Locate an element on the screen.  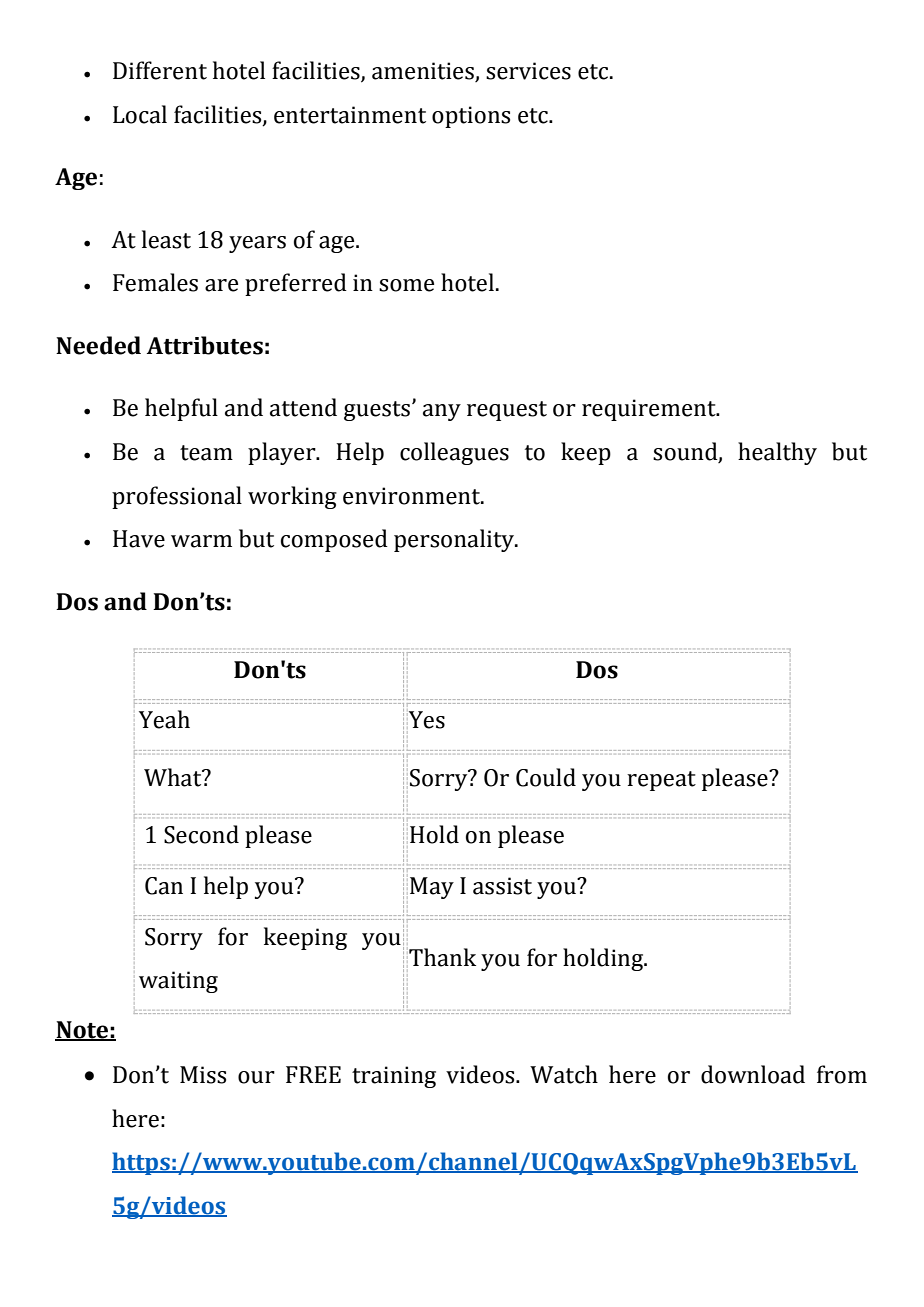
training is located at coordinates (394, 1077).
